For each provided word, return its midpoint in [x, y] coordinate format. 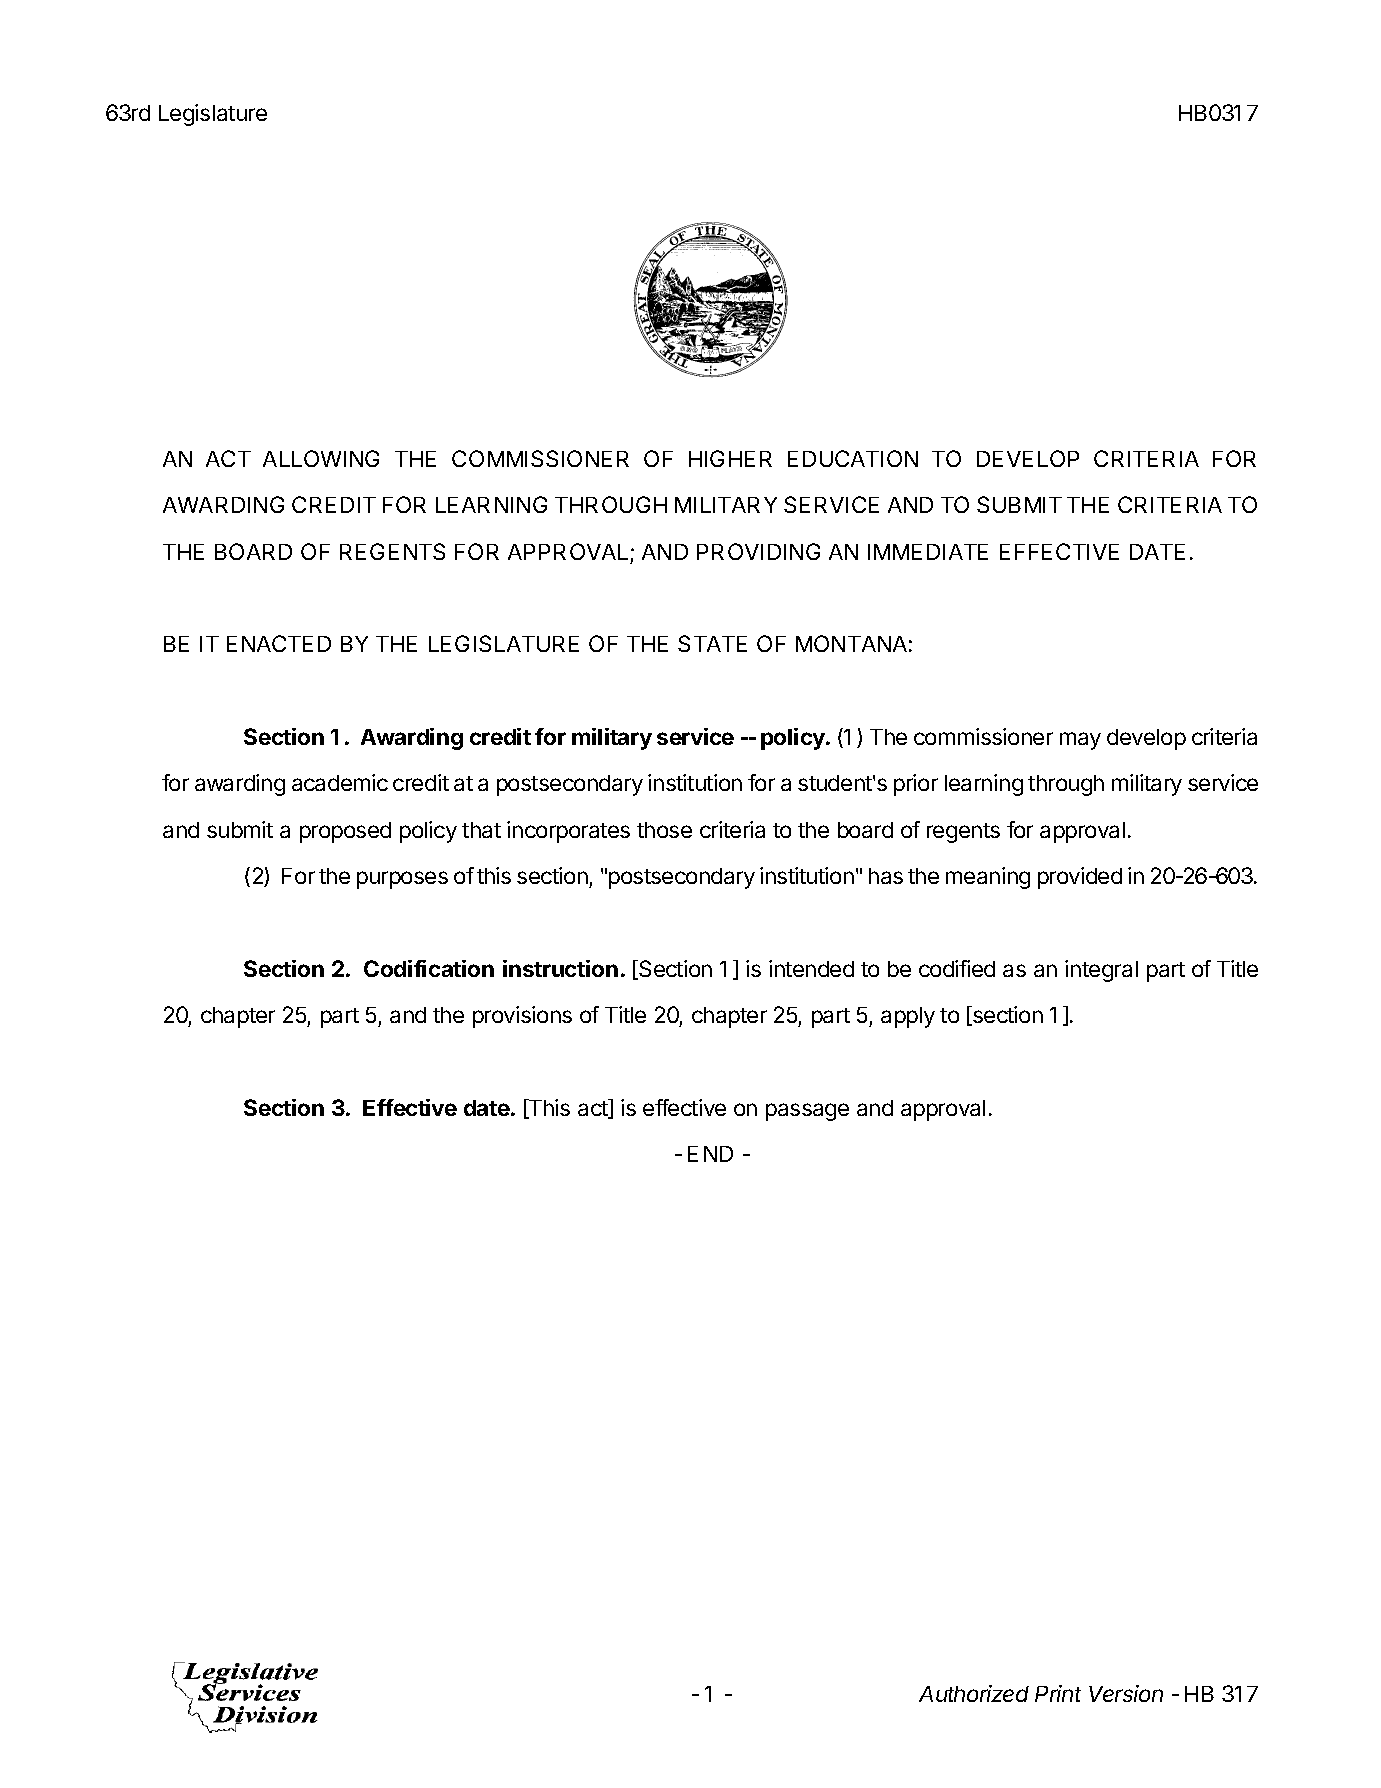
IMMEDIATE [928, 552]
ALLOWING [321, 458]
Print [1058, 1693]
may [1080, 741]
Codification [429, 968]
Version [1126, 1693]
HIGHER [730, 458]
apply [908, 1017]
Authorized [974, 1693]
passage [807, 1112]
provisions [522, 1017]
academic [340, 782]
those [664, 830]
